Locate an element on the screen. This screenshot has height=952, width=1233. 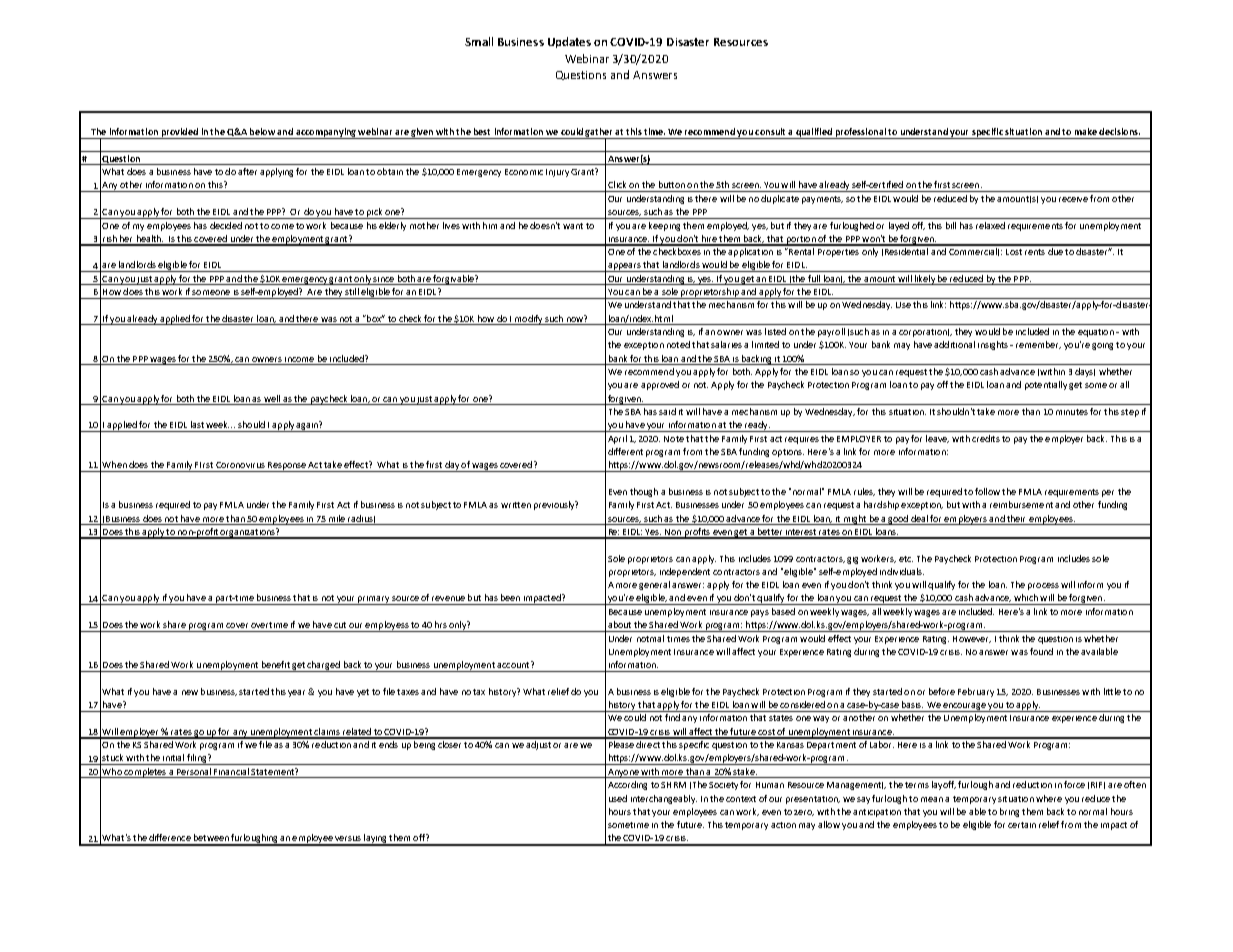
credits is located at coordinates (986, 438).
